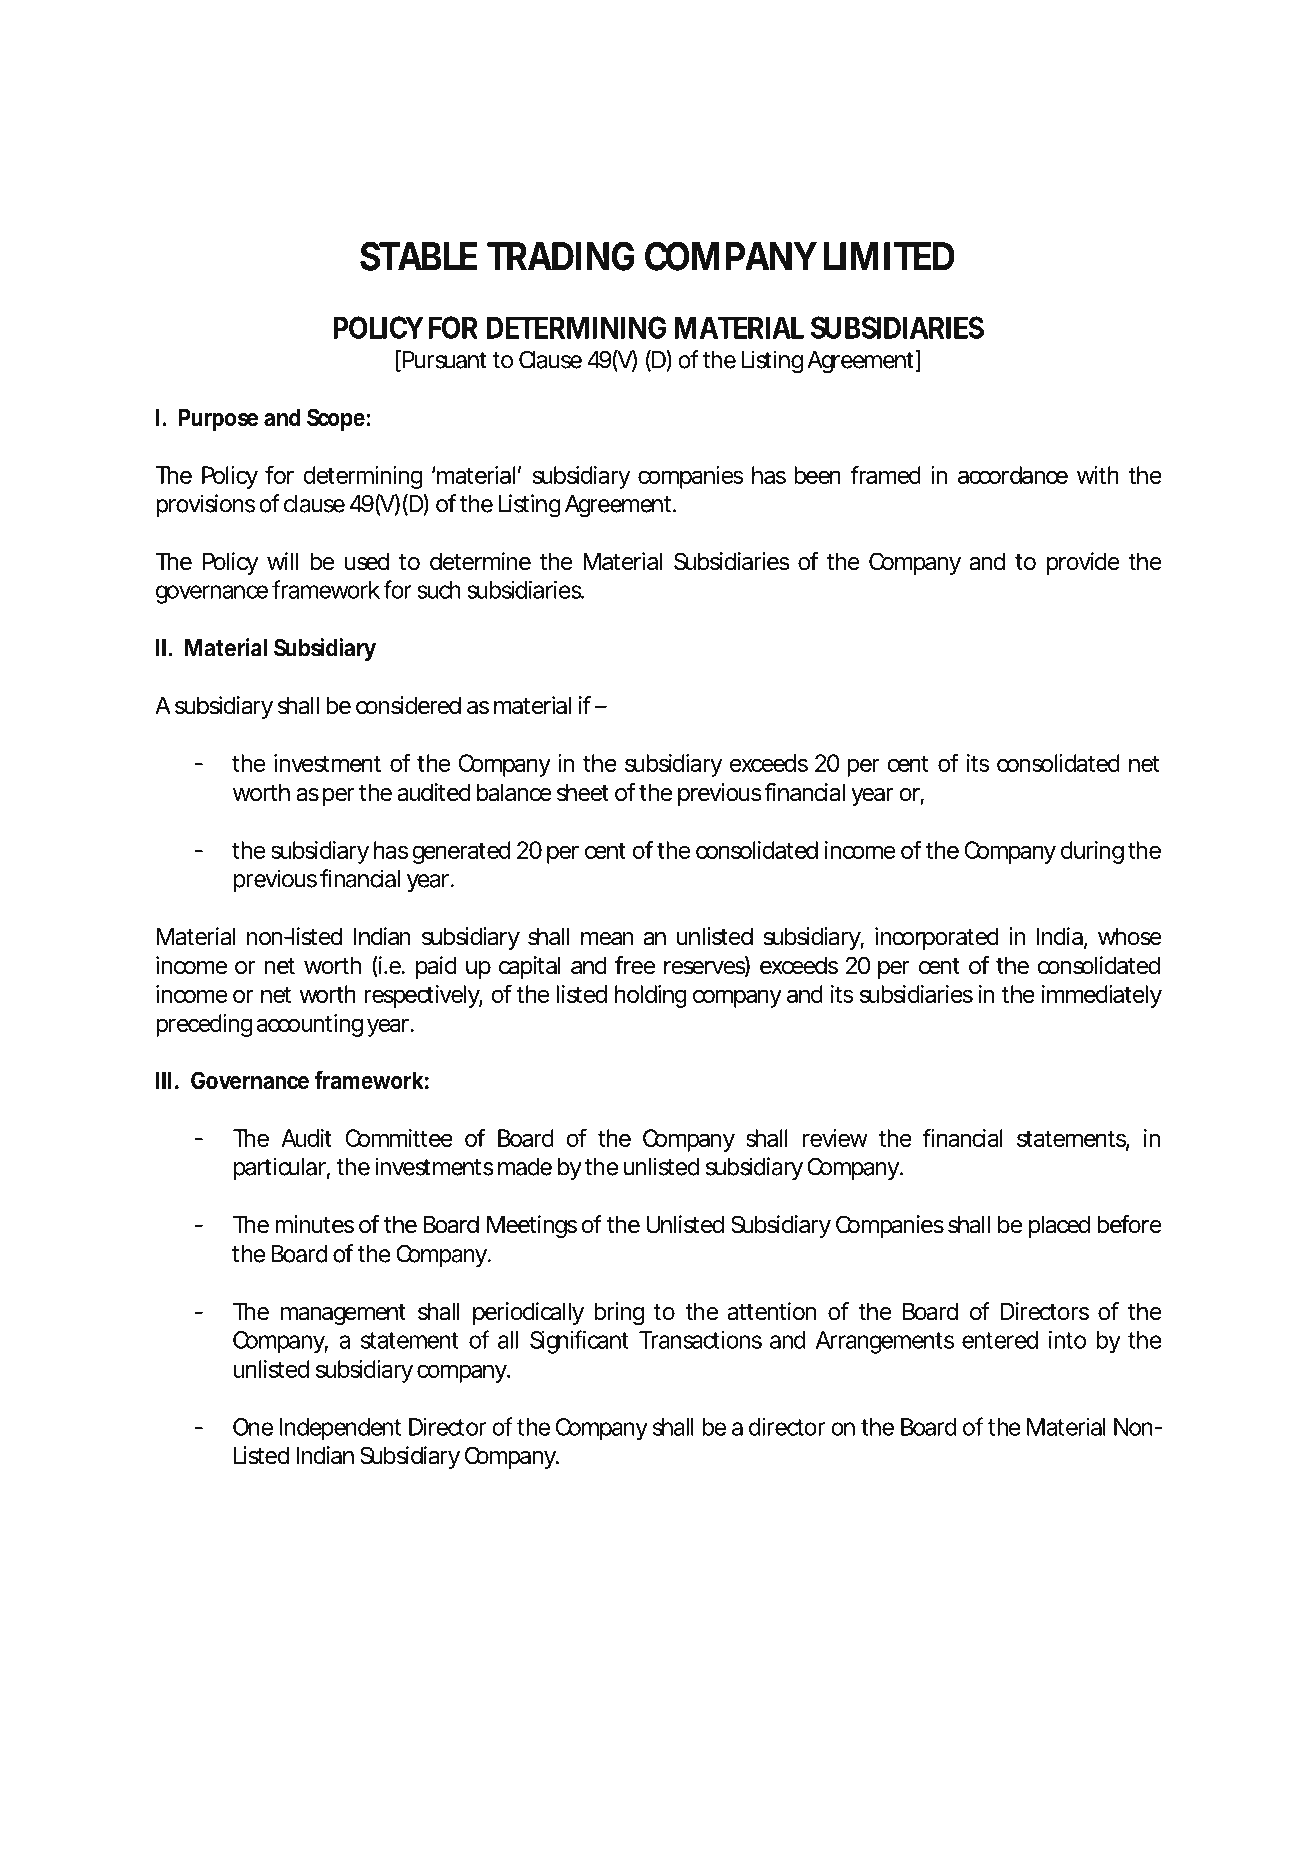 The width and height of the image is (1313, 1858). What do you see at coordinates (561, 256) in the image?
I see `TRADING` at bounding box center [561, 256].
